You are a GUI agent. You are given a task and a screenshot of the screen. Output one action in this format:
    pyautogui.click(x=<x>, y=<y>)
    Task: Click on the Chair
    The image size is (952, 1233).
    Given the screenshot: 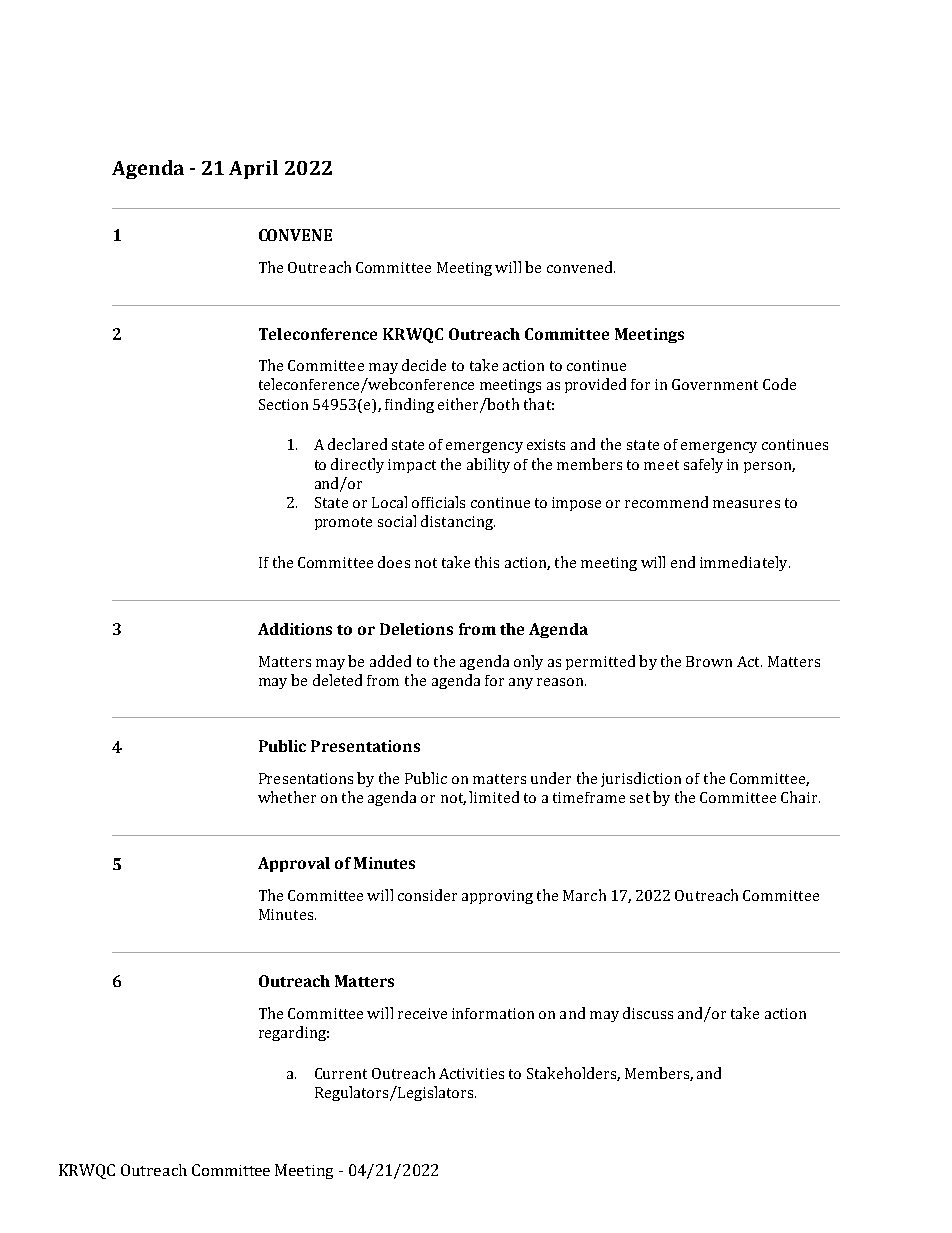 What is the action you would take?
    pyautogui.click(x=800, y=797)
